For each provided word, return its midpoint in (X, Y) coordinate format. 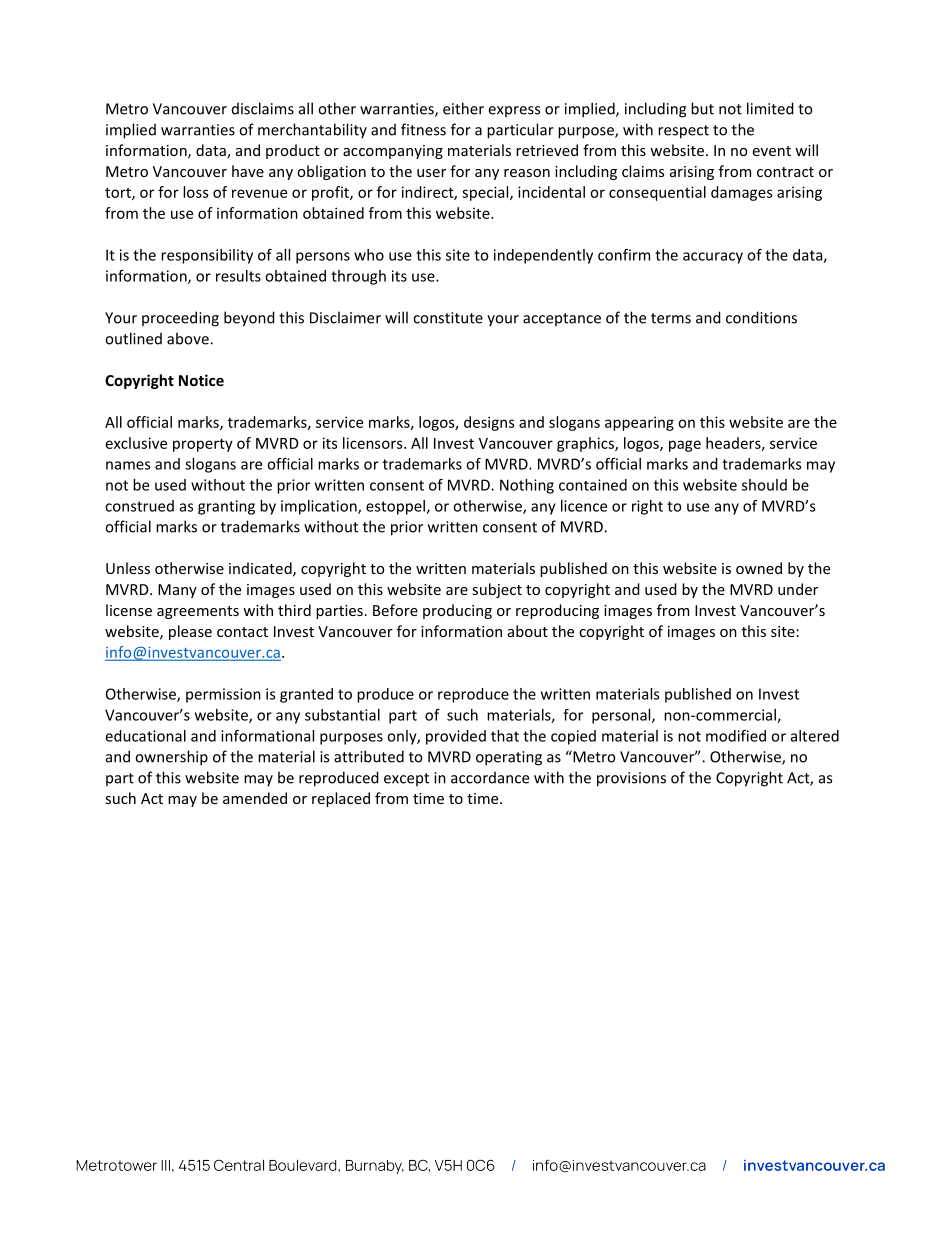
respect (683, 132)
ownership (171, 758)
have (248, 171)
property (203, 445)
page (685, 446)
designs (489, 423)
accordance (490, 777)
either (463, 108)
